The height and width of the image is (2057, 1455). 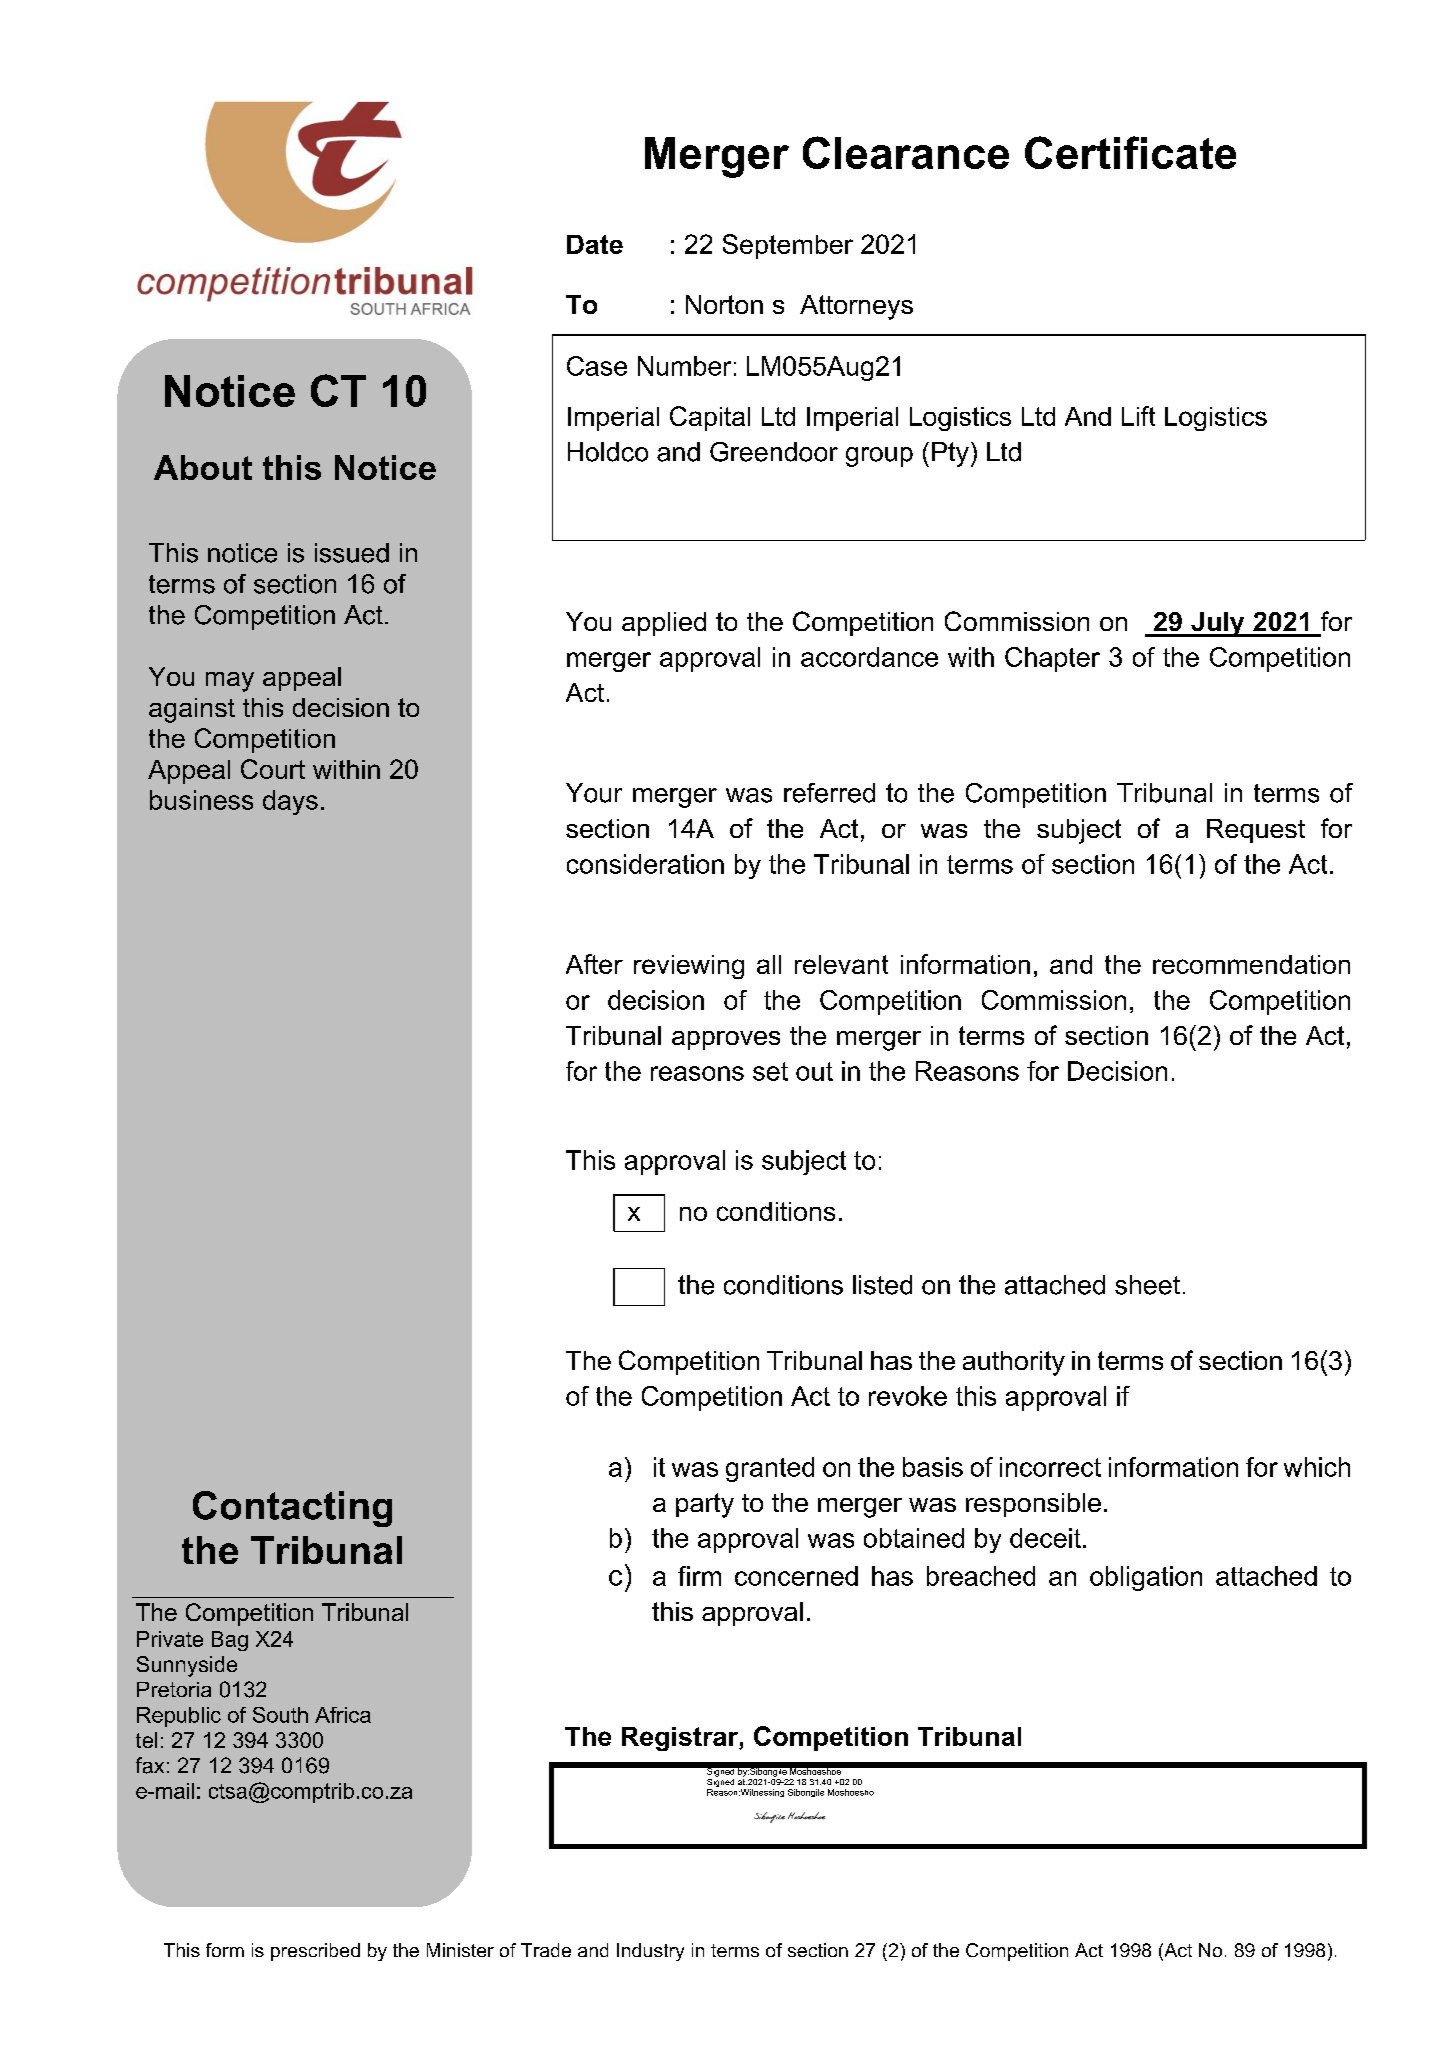 I want to click on approves, so click(x=726, y=1040).
